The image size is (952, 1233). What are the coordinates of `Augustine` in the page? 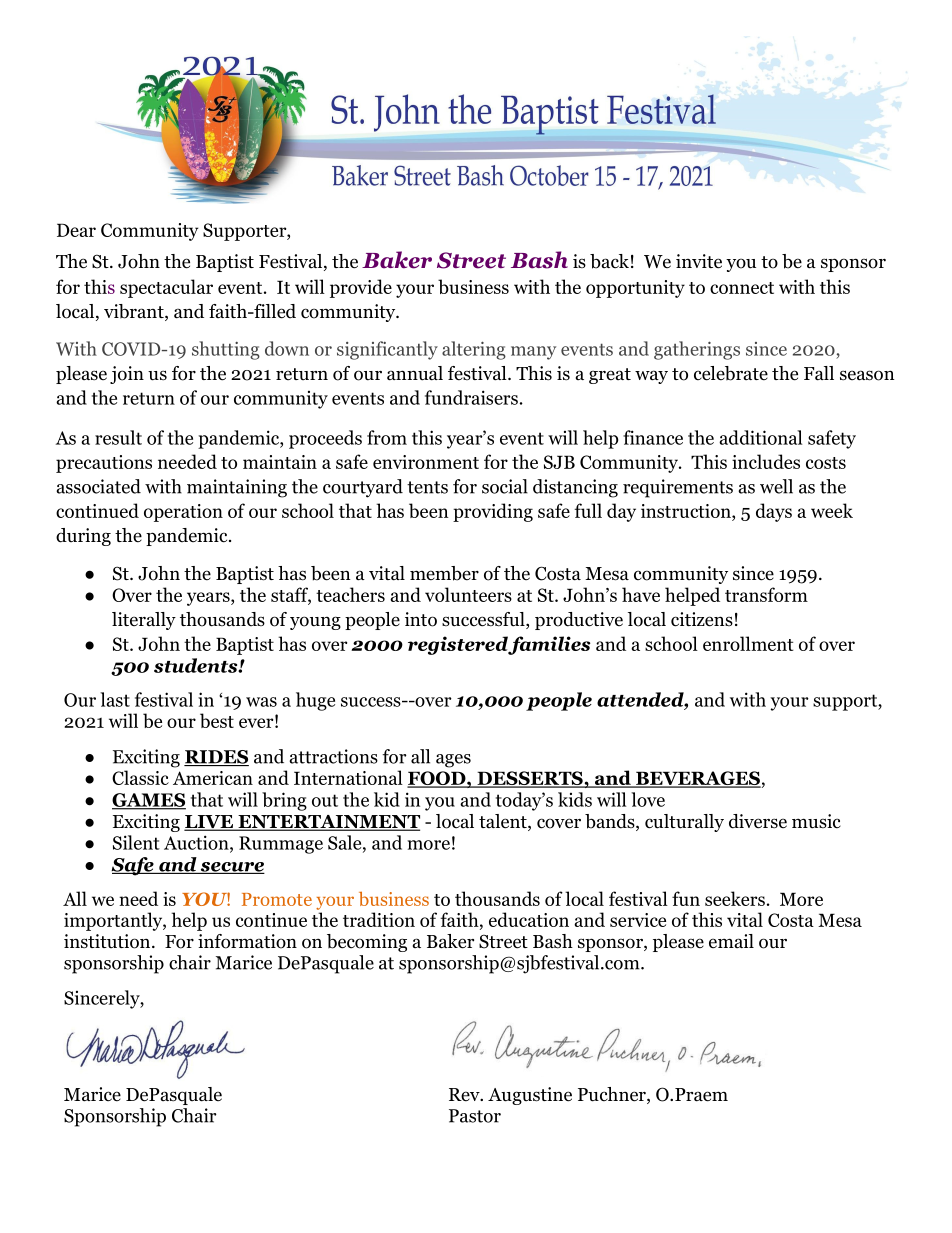 It's located at (530, 1096).
